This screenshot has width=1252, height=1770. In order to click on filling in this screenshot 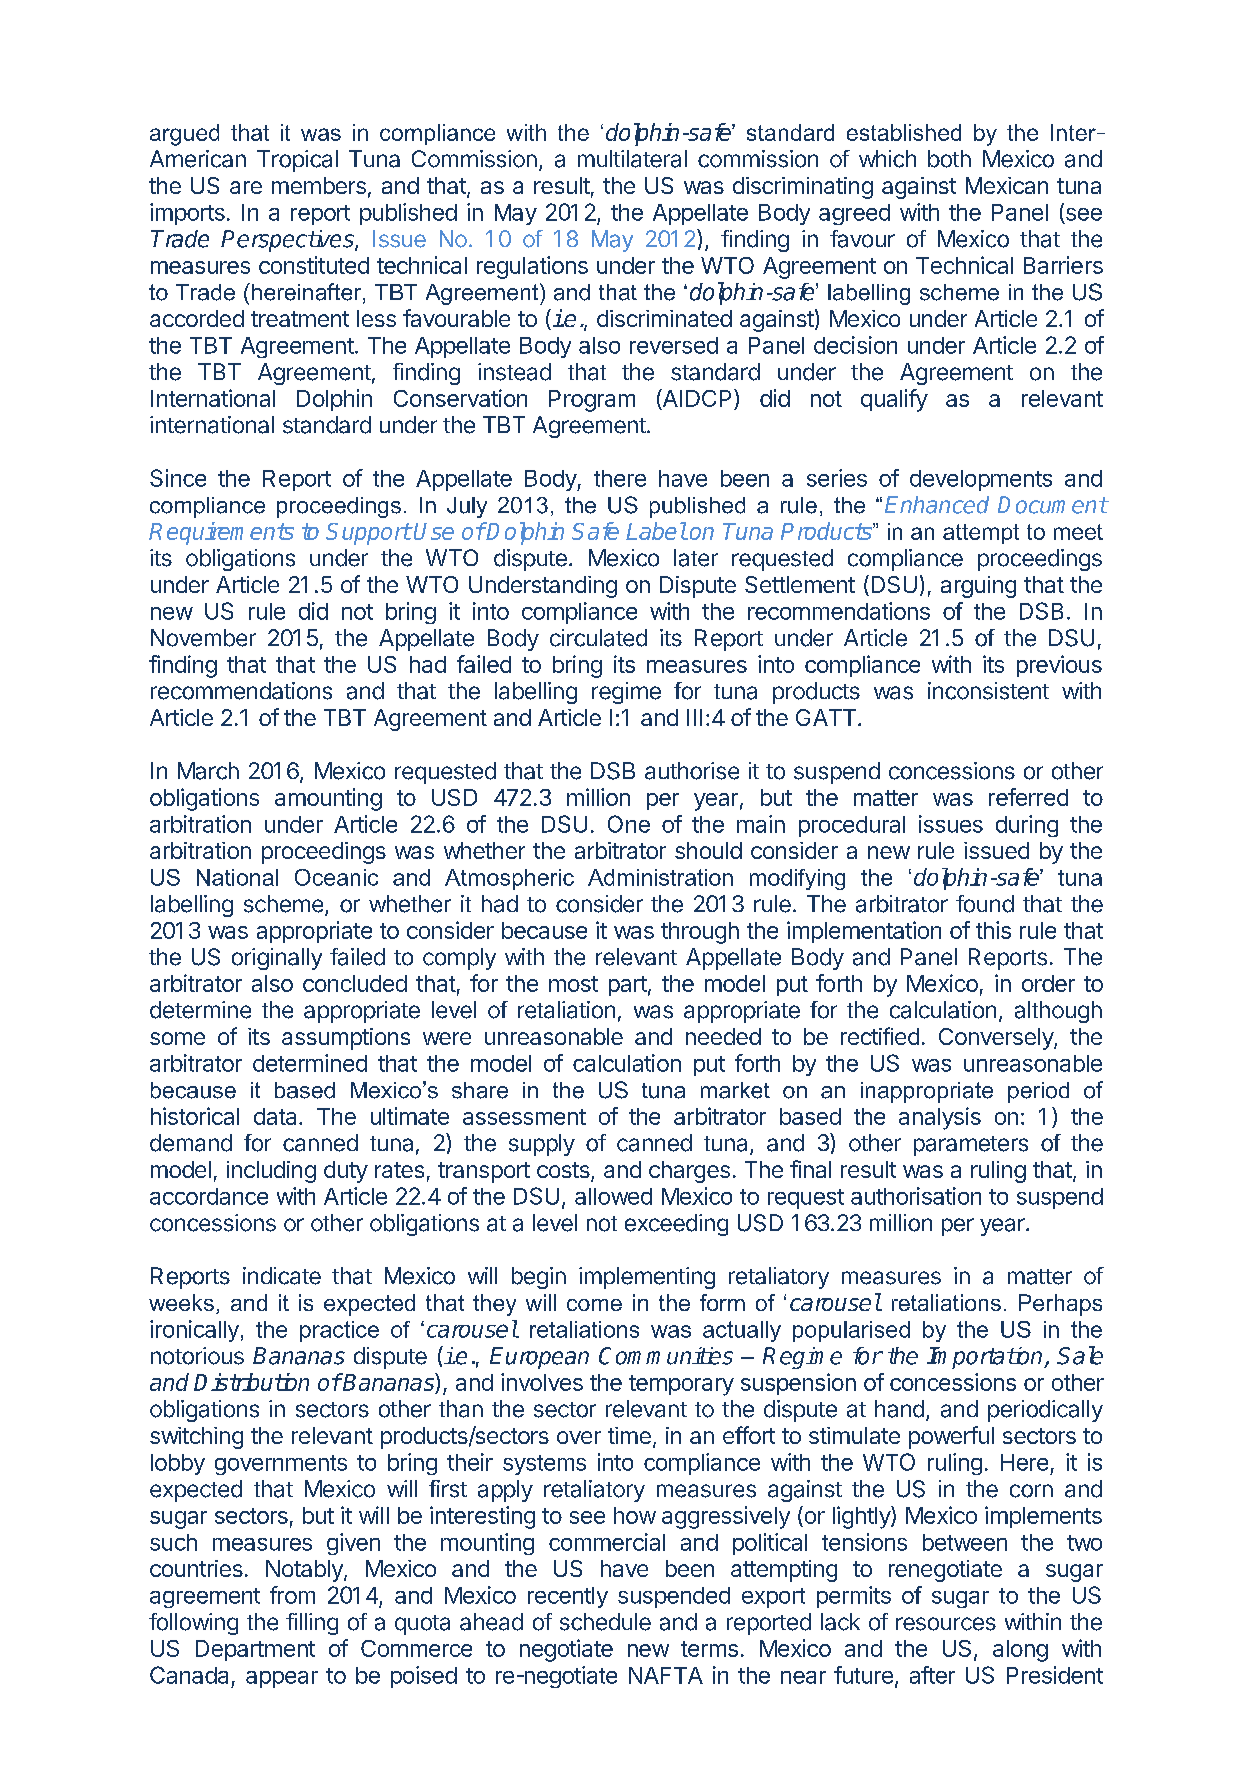, I will do `click(312, 1624)`.
